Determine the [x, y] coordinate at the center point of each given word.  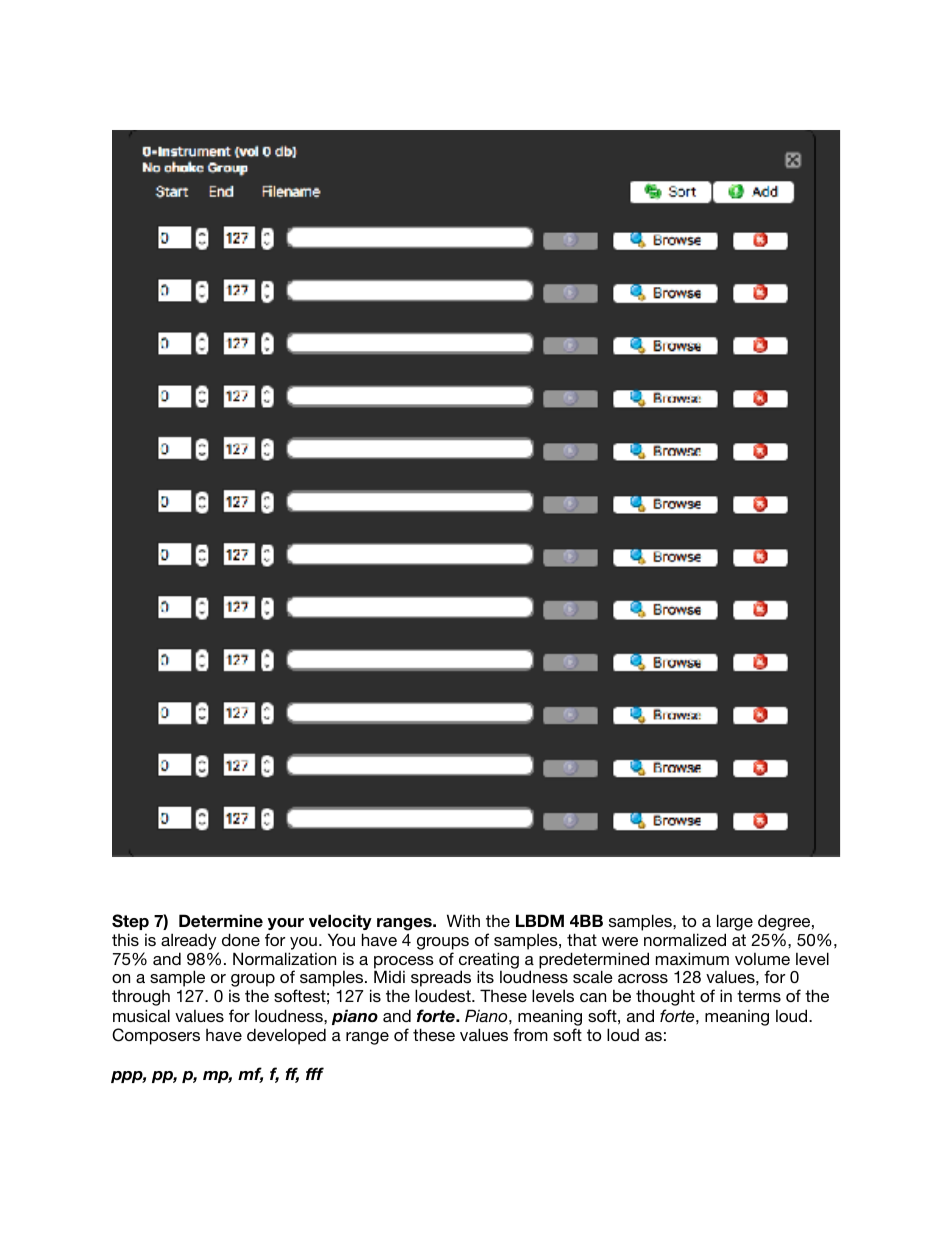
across [643, 978]
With [463, 920]
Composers [156, 1036]
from [530, 1034]
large [735, 924]
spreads [441, 980]
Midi [389, 976]
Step [130, 922]
